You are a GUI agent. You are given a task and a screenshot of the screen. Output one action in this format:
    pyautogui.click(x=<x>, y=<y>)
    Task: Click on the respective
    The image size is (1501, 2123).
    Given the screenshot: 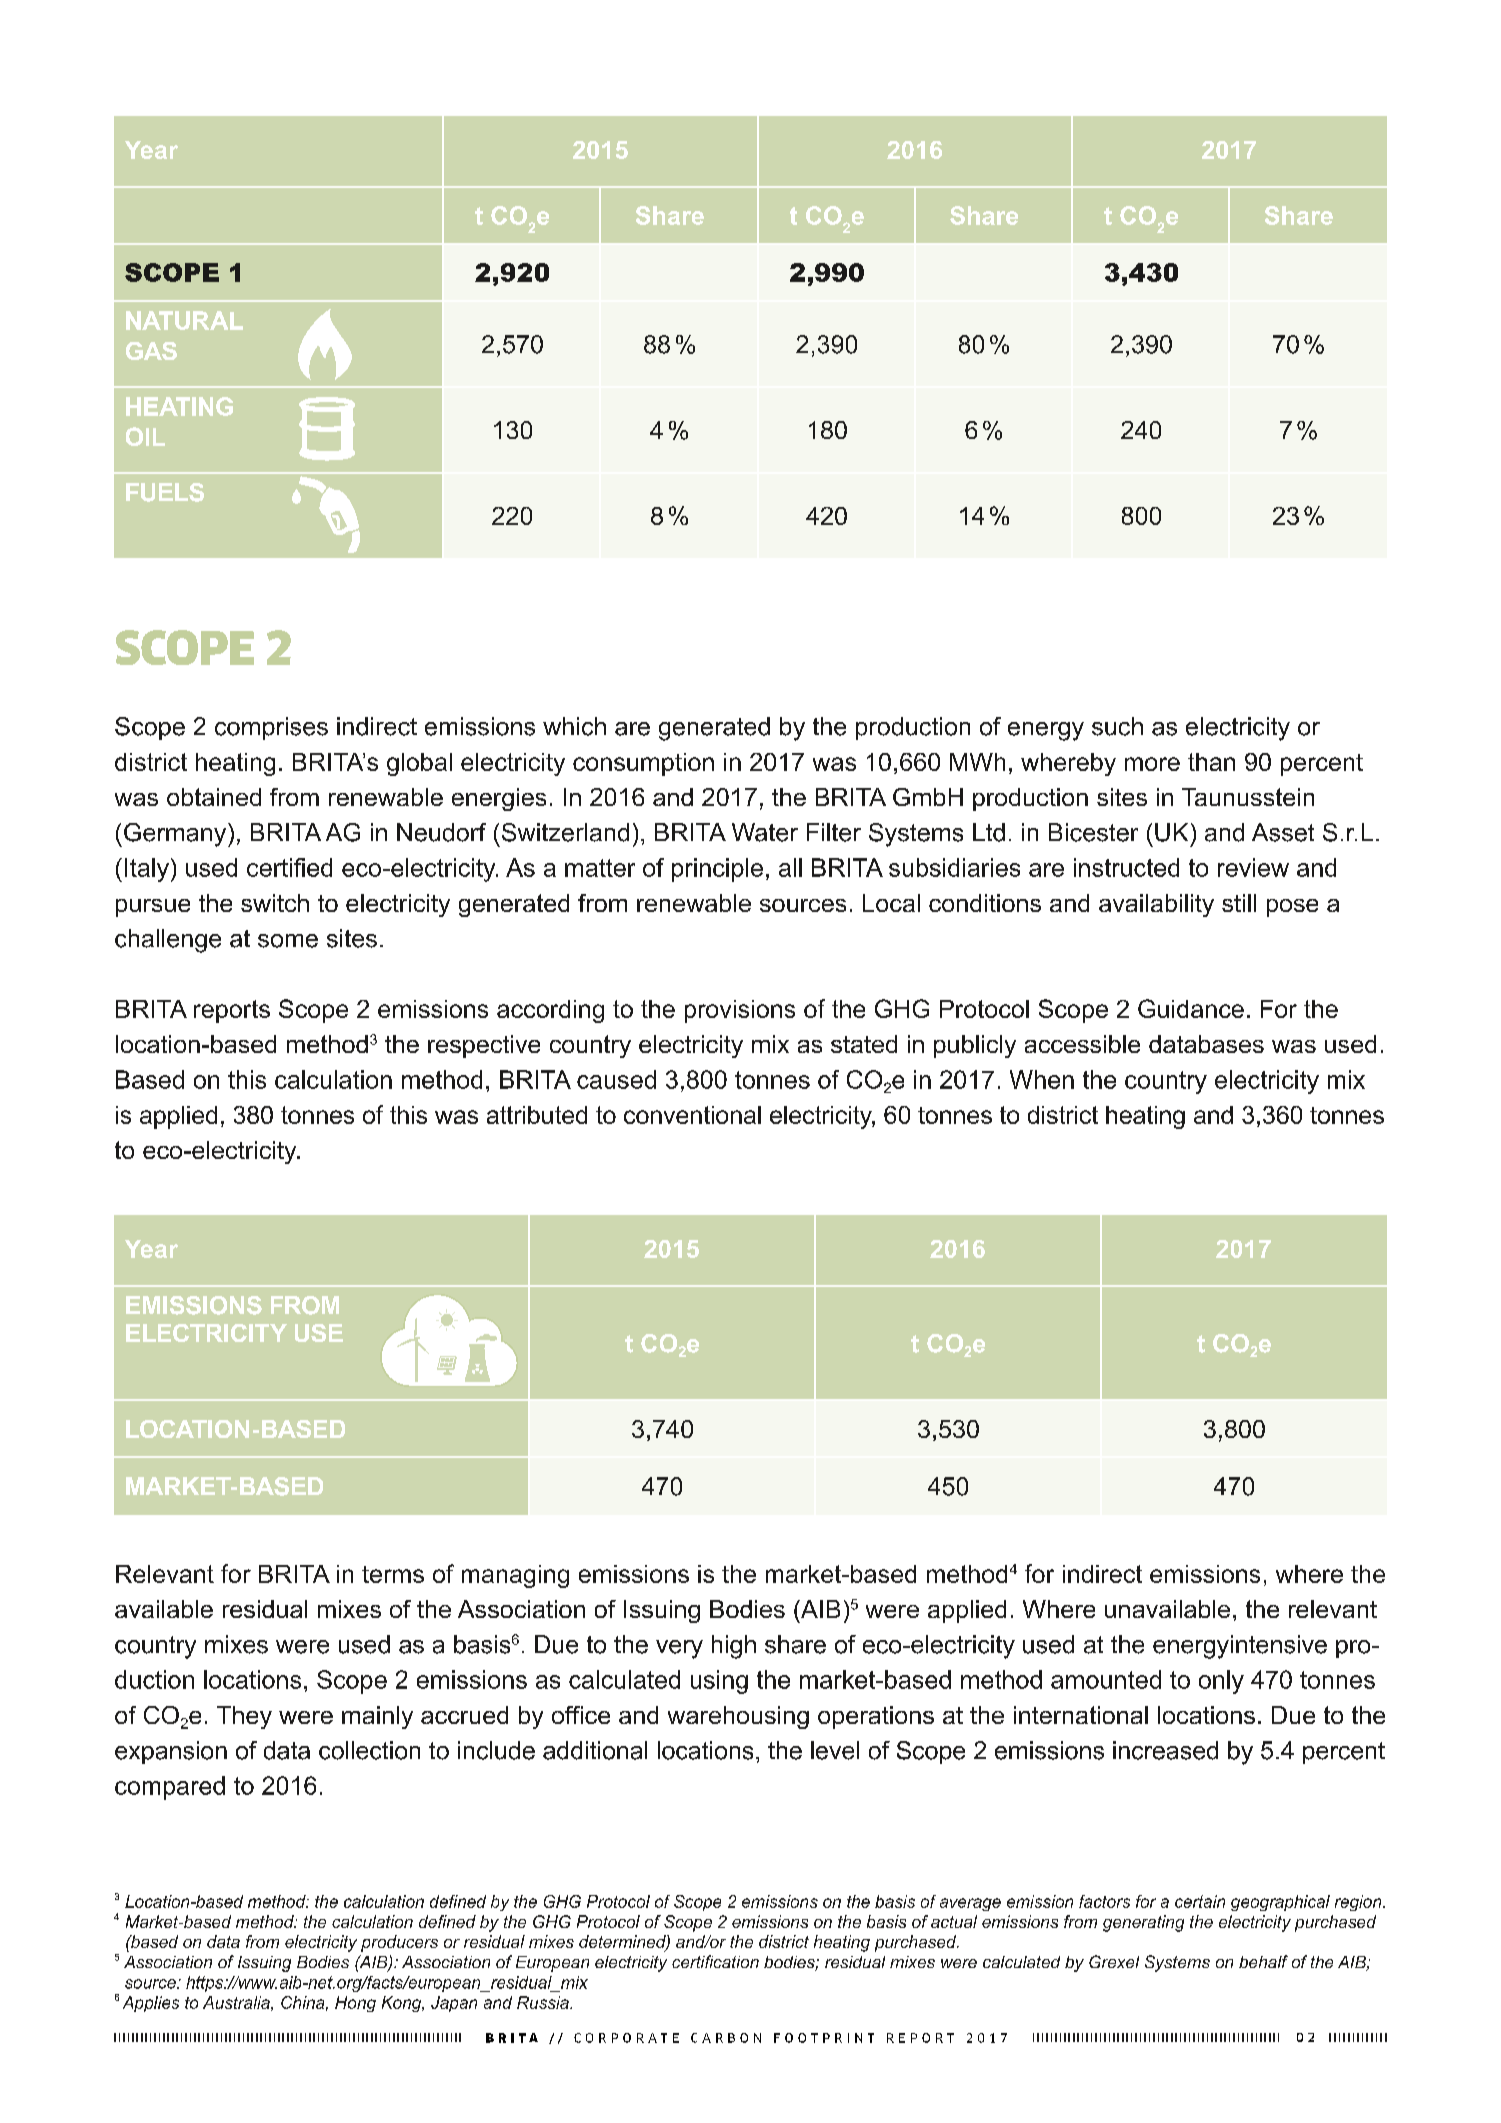 What is the action you would take?
    pyautogui.click(x=484, y=1046)
